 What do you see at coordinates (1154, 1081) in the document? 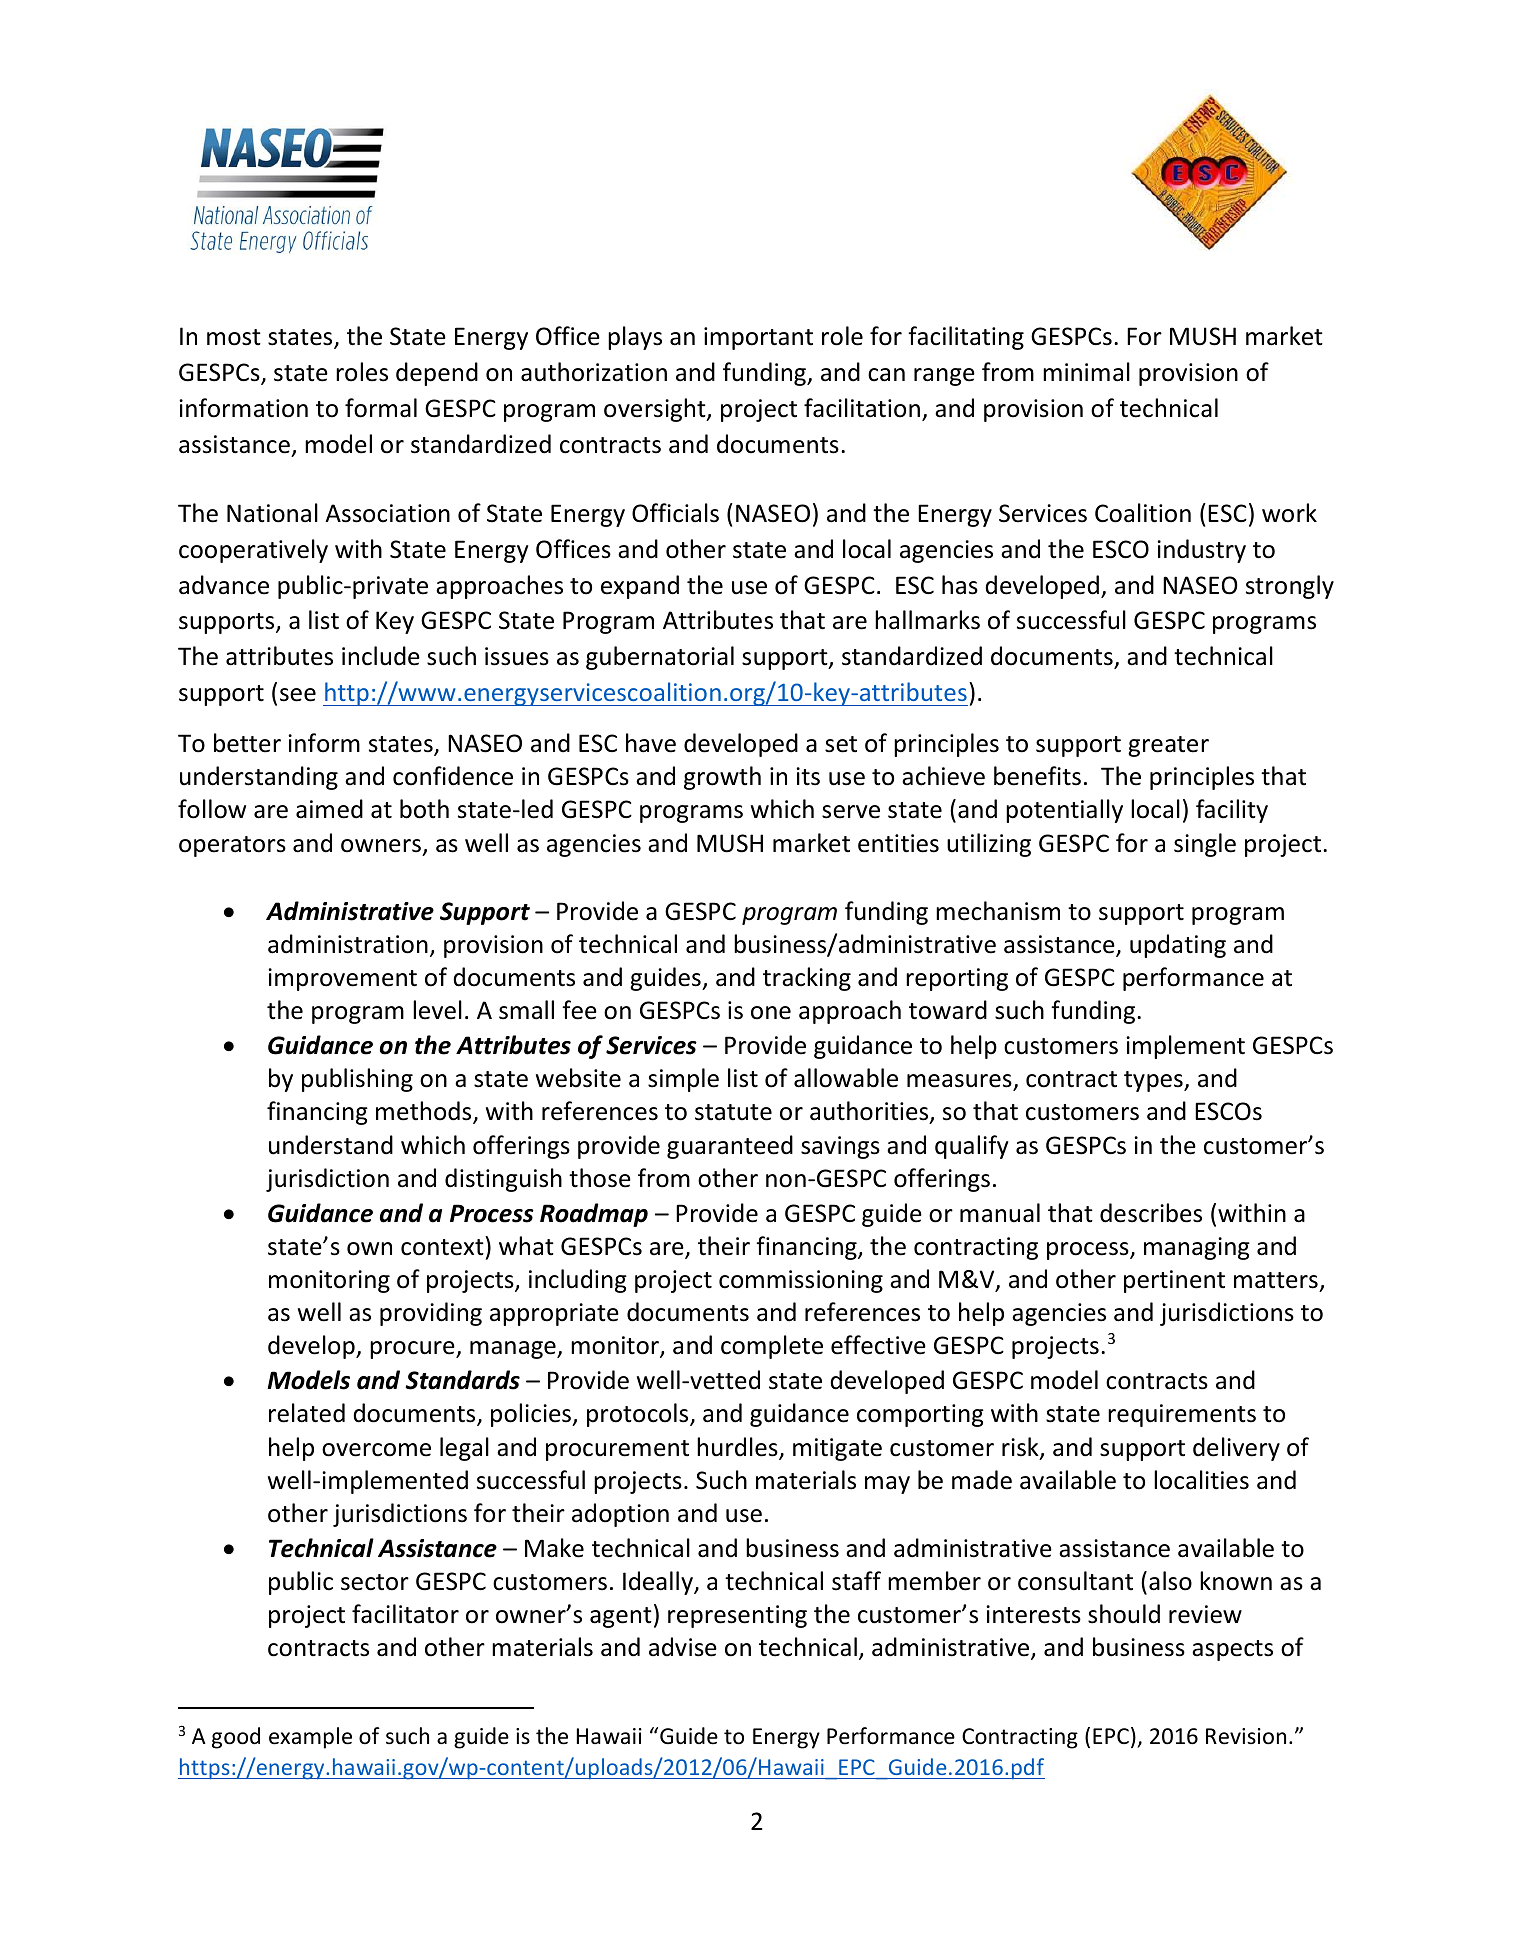
I see `types` at bounding box center [1154, 1081].
